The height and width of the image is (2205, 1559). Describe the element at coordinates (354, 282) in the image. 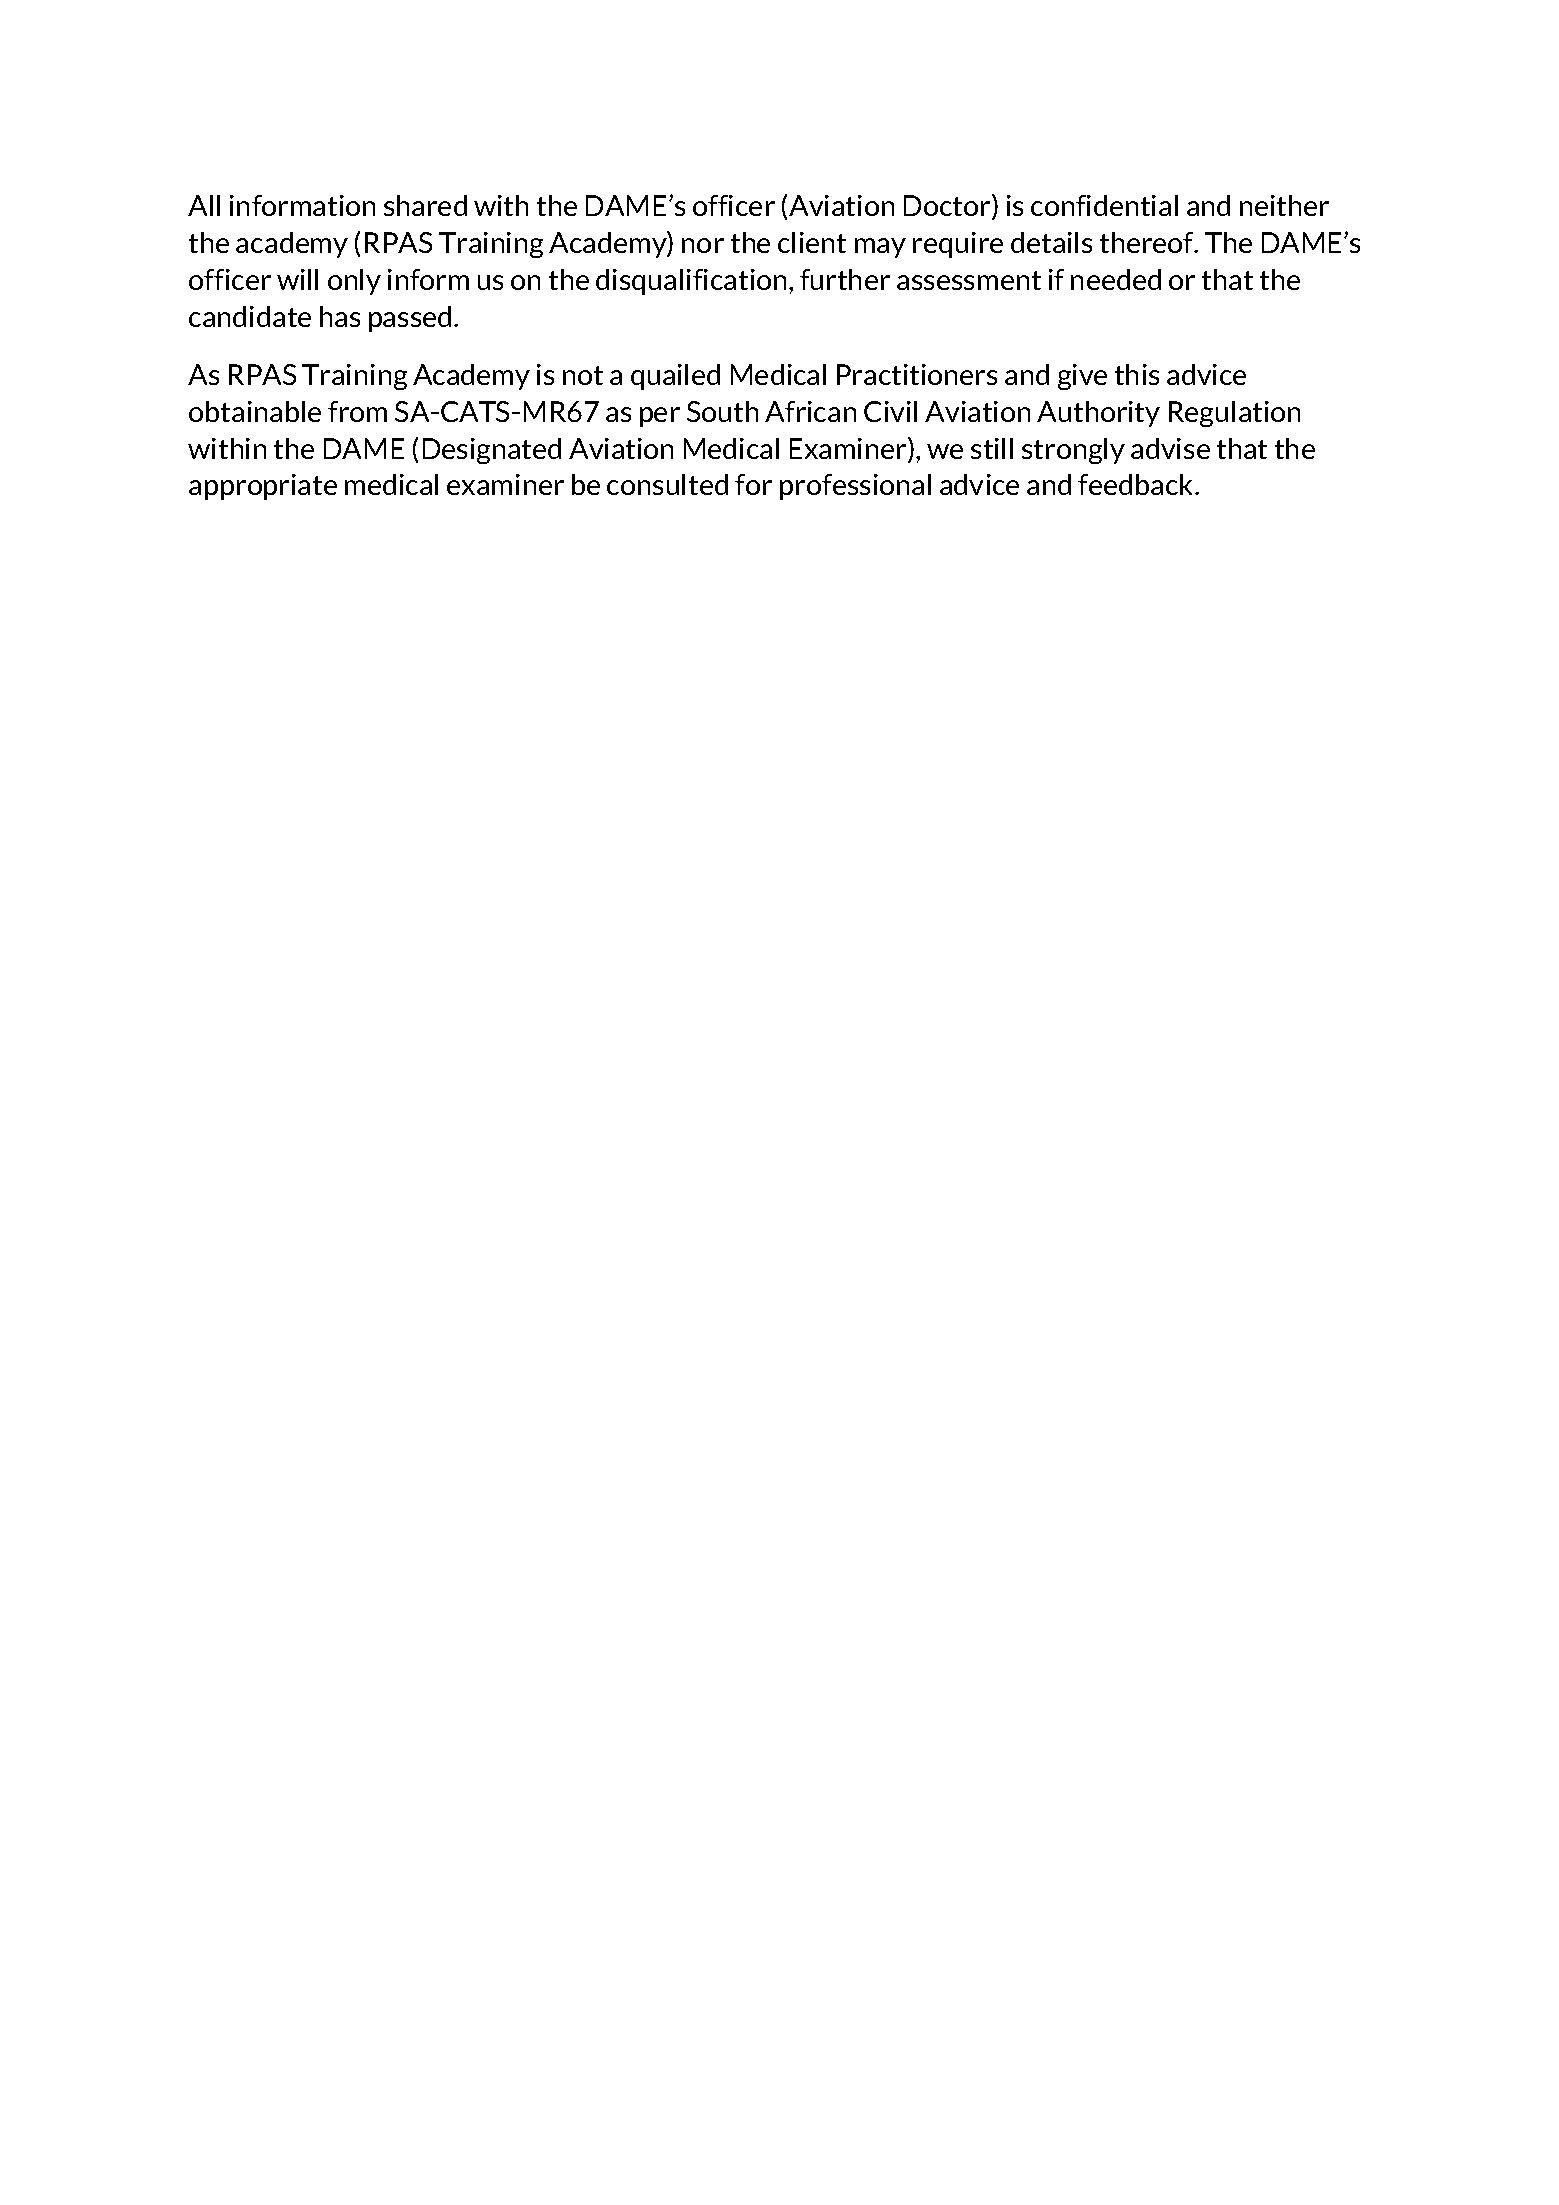

I see `only` at that location.
